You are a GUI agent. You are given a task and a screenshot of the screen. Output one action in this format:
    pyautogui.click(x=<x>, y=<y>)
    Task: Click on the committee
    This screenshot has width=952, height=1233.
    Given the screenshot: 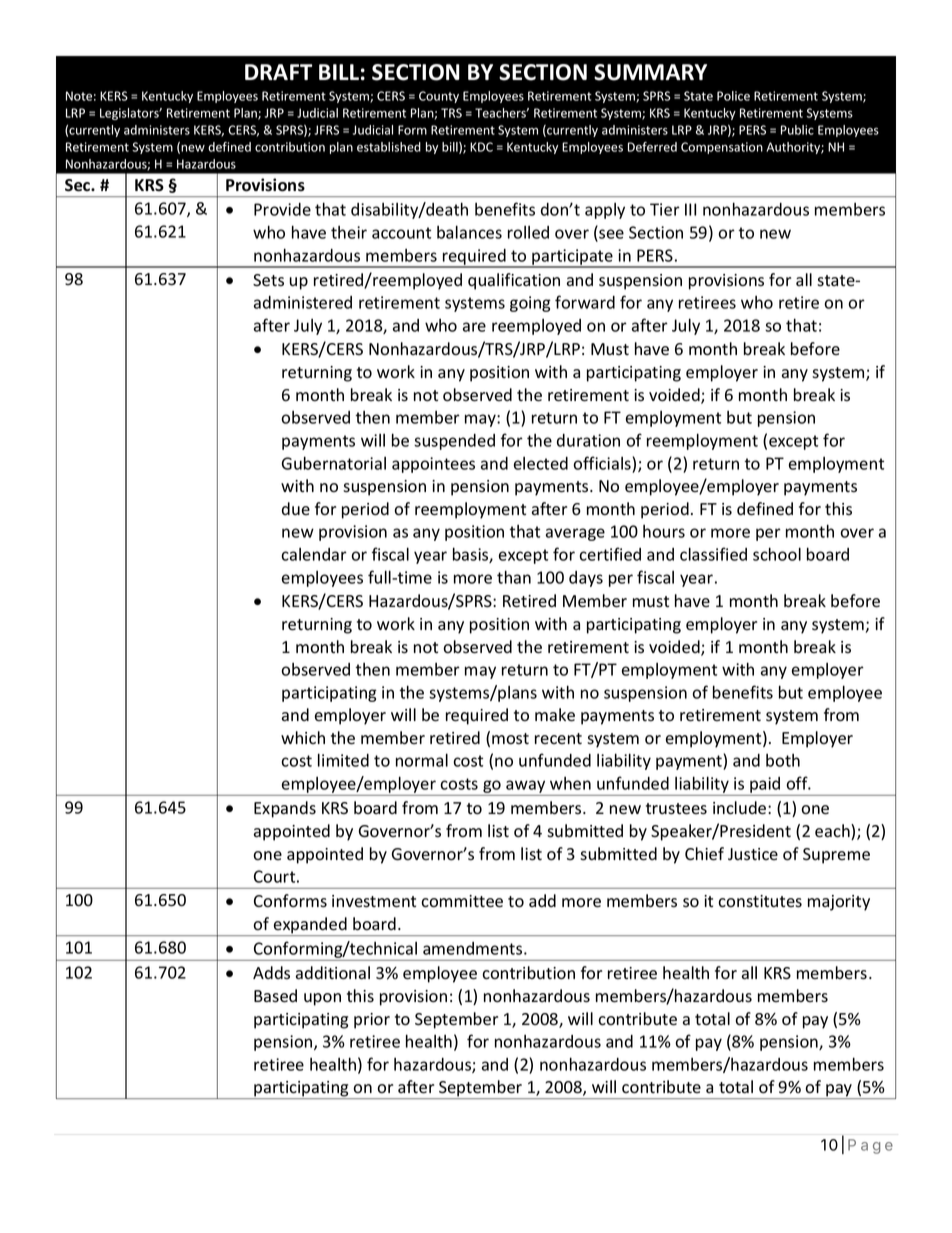 What is the action you would take?
    pyautogui.click(x=462, y=901)
